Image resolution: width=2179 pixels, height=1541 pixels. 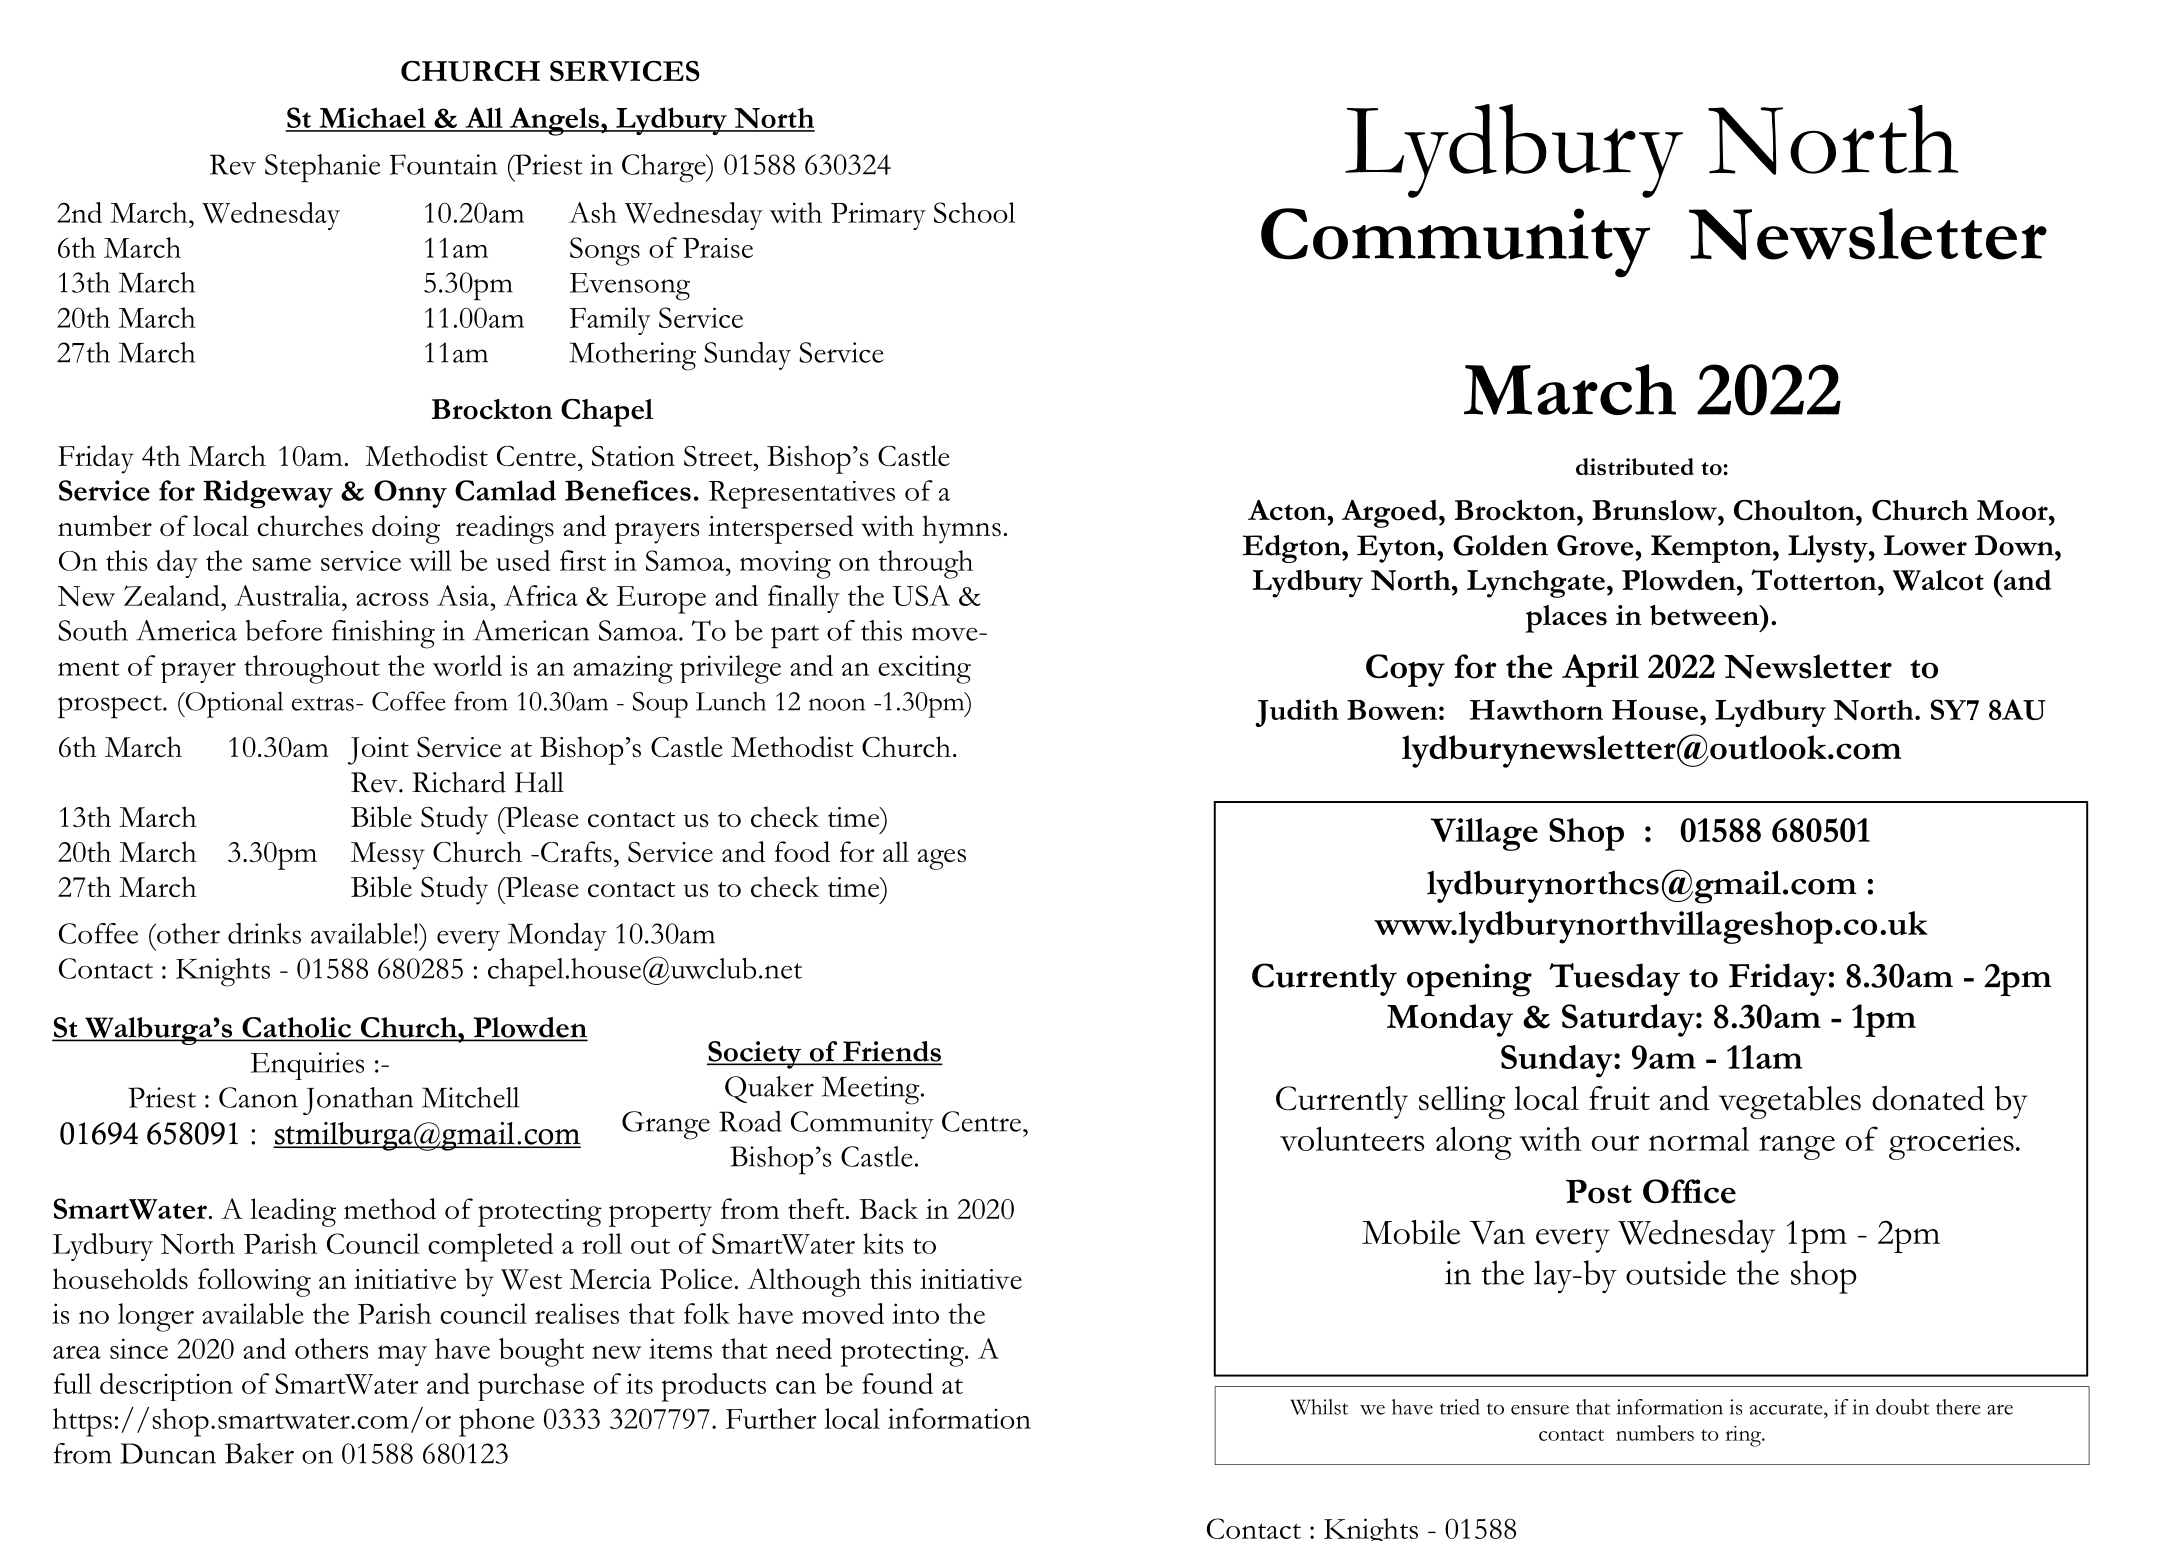 What do you see at coordinates (802, 852) in the screenshot?
I see `food` at bounding box center [802, 852].
